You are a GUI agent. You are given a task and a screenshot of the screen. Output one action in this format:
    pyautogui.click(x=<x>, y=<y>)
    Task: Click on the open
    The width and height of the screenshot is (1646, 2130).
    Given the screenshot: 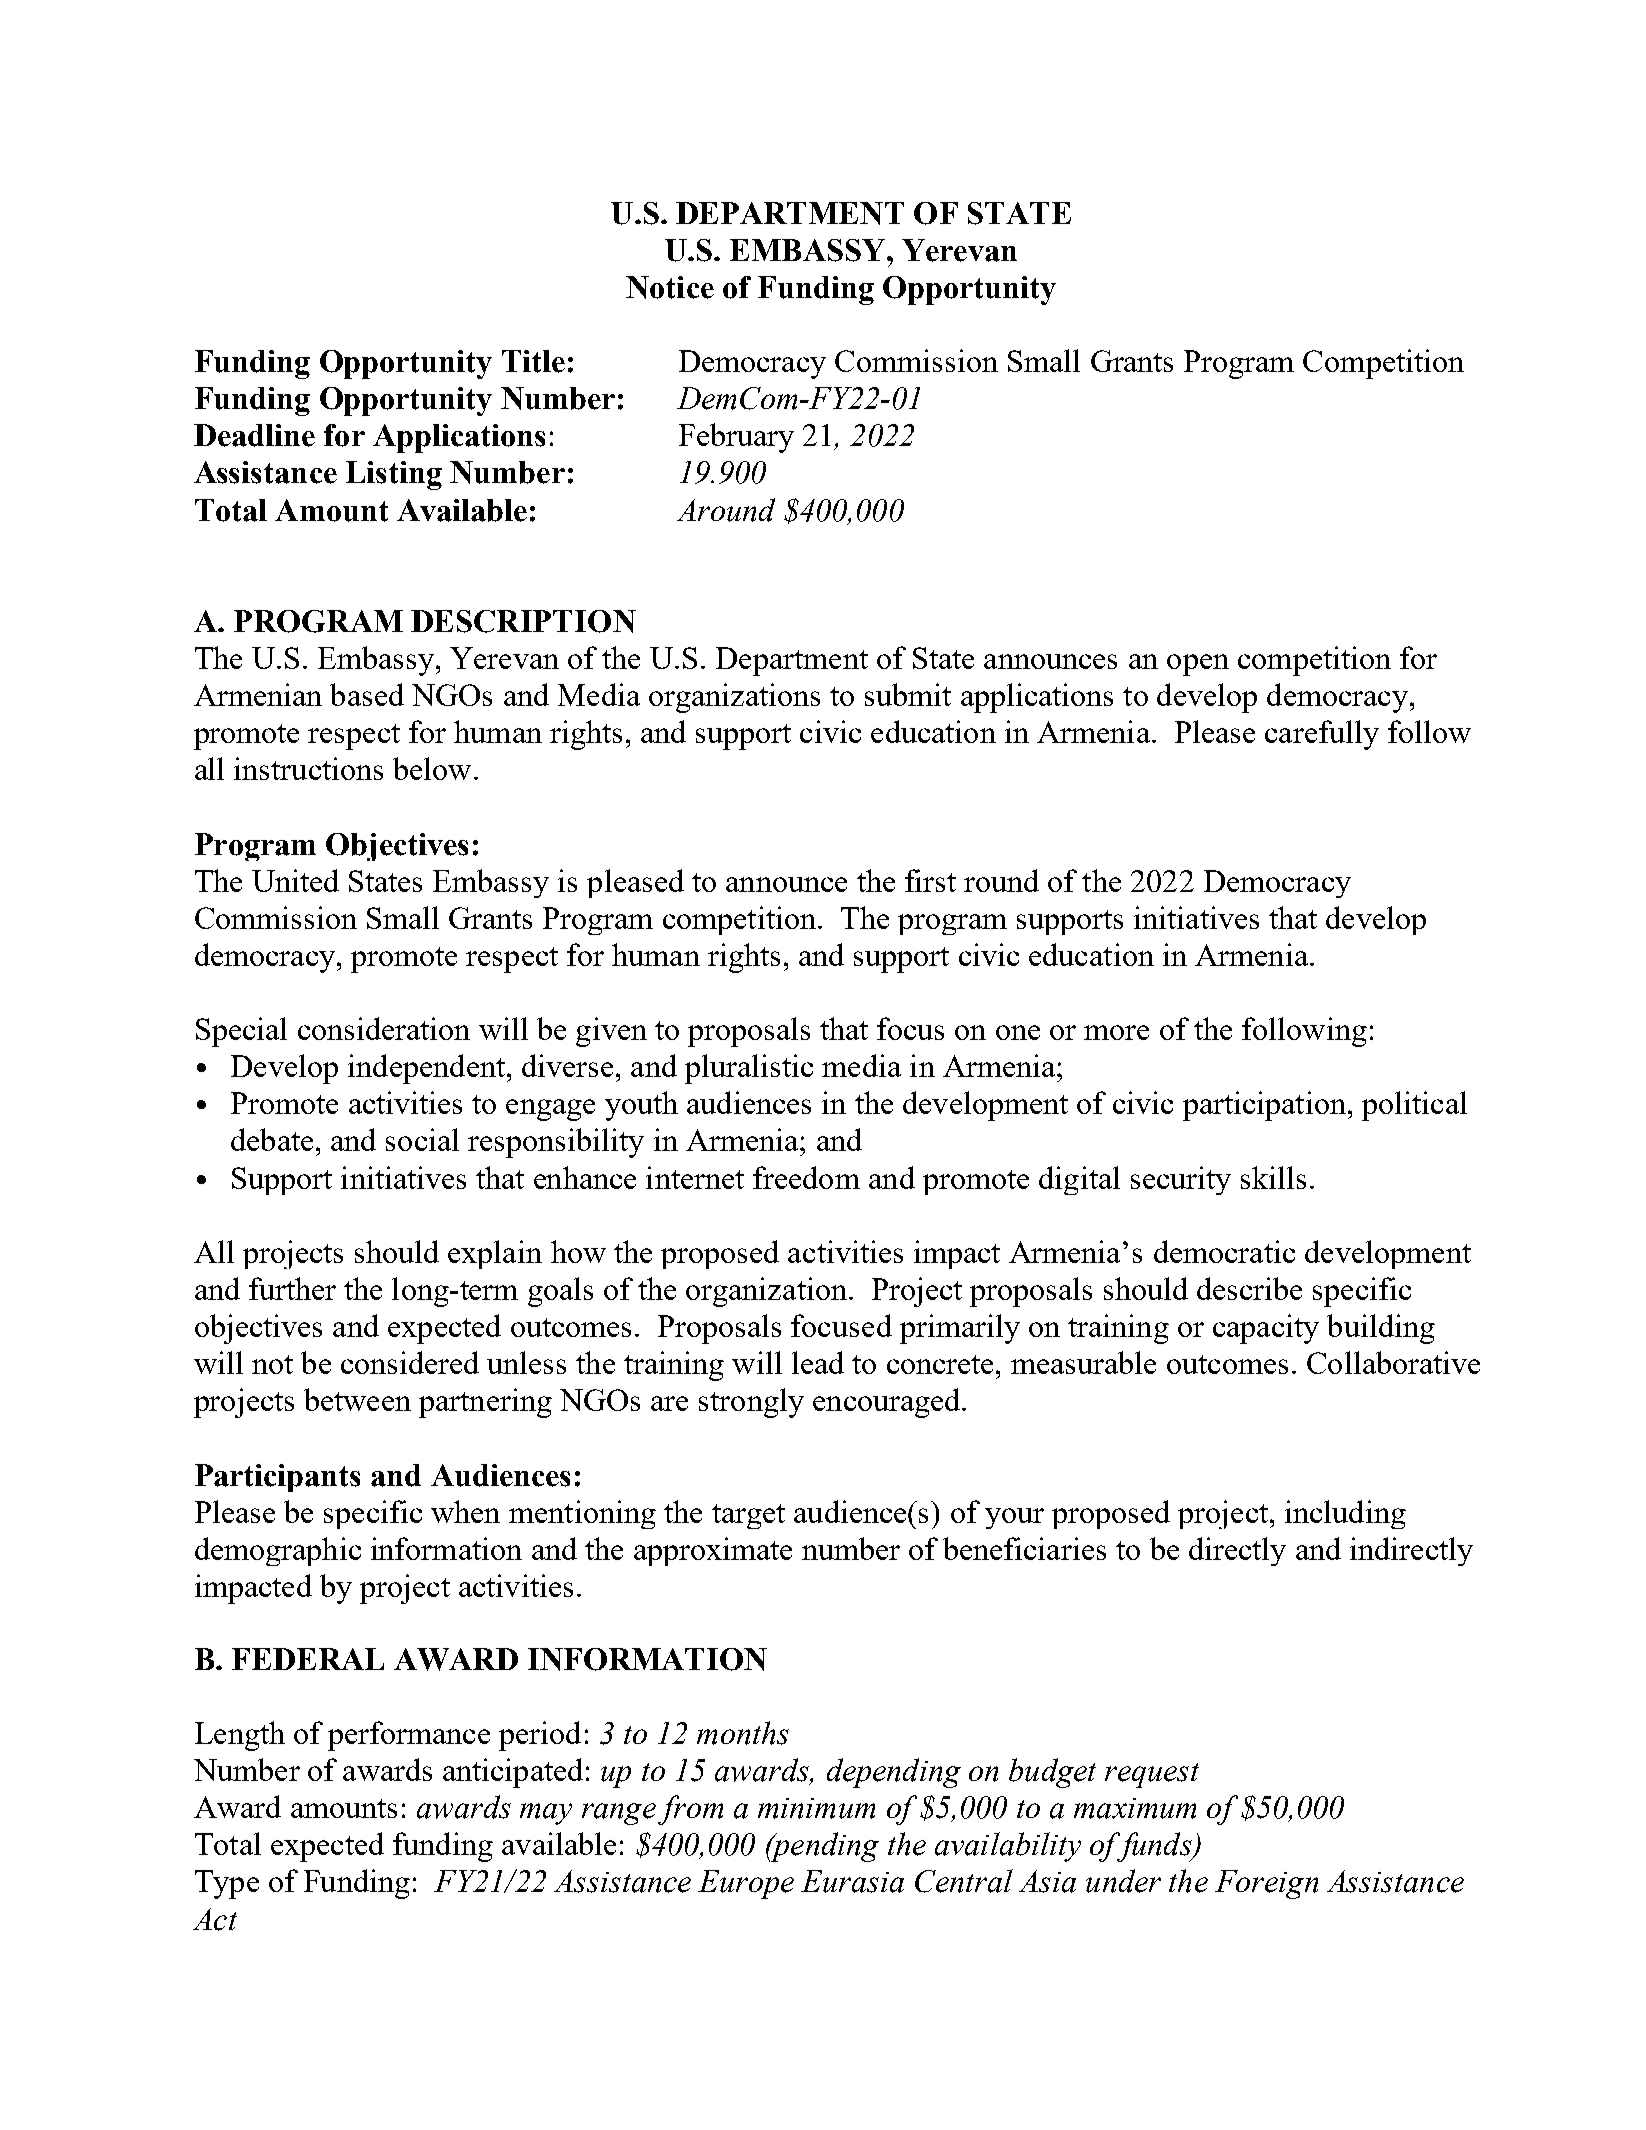 What is the action you would take?
    pyautogui.click(x=1198, y=665)
